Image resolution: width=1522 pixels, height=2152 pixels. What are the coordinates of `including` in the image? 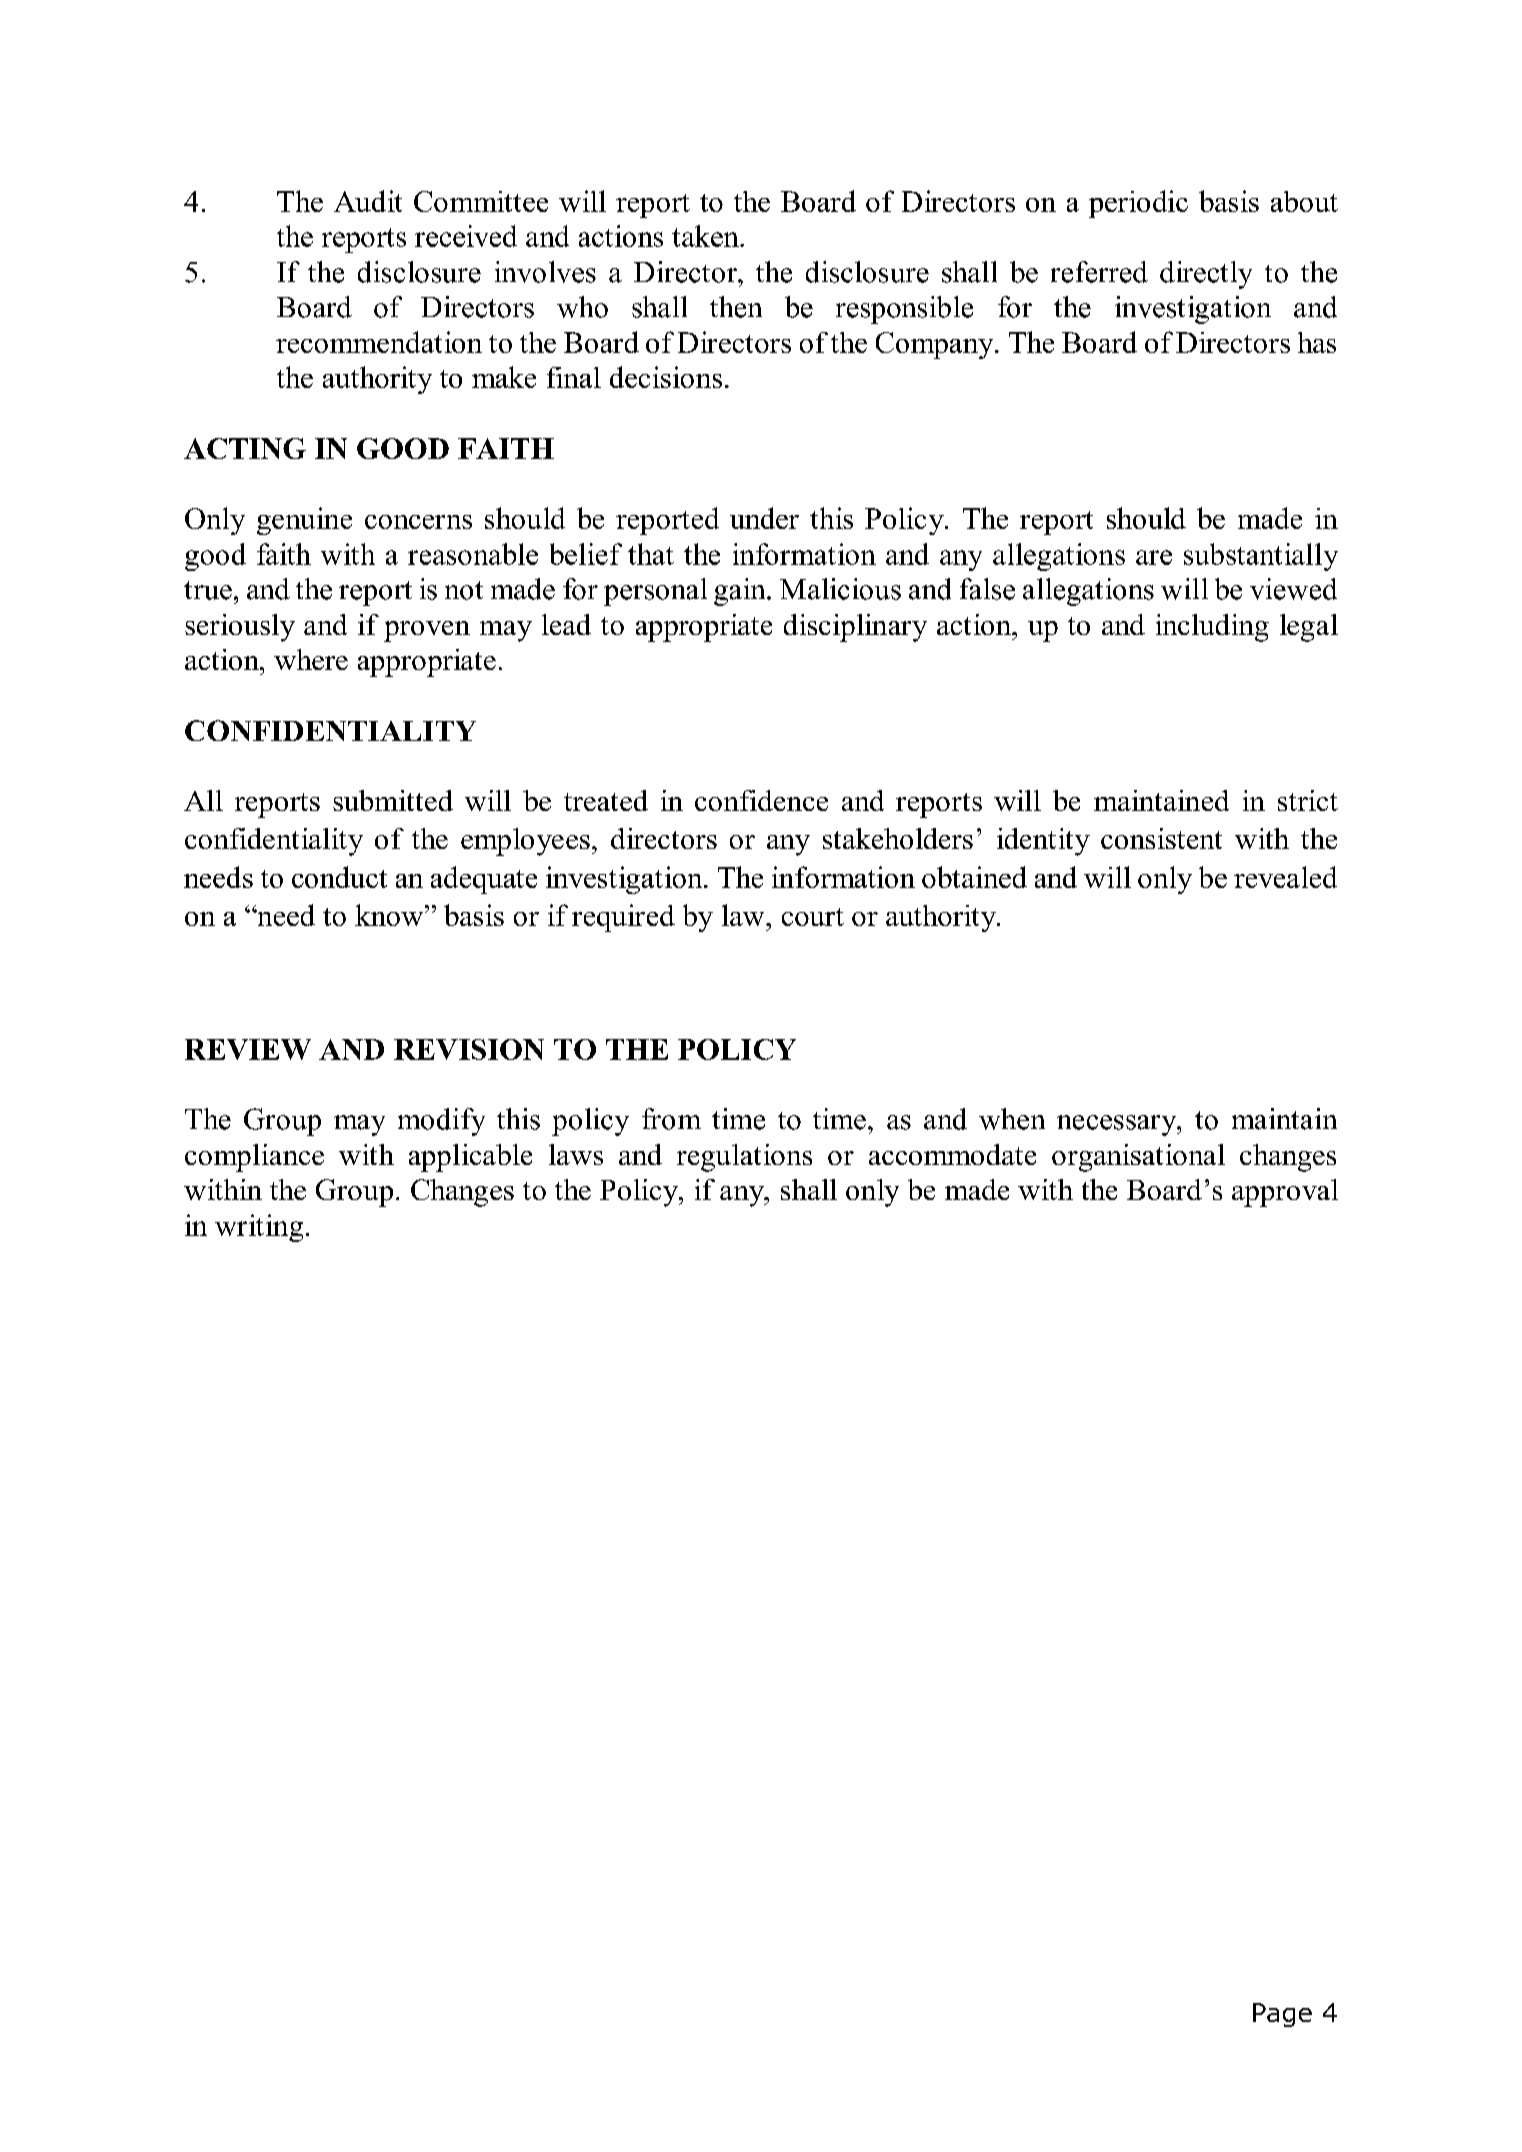 It's located at (1212, 628).
